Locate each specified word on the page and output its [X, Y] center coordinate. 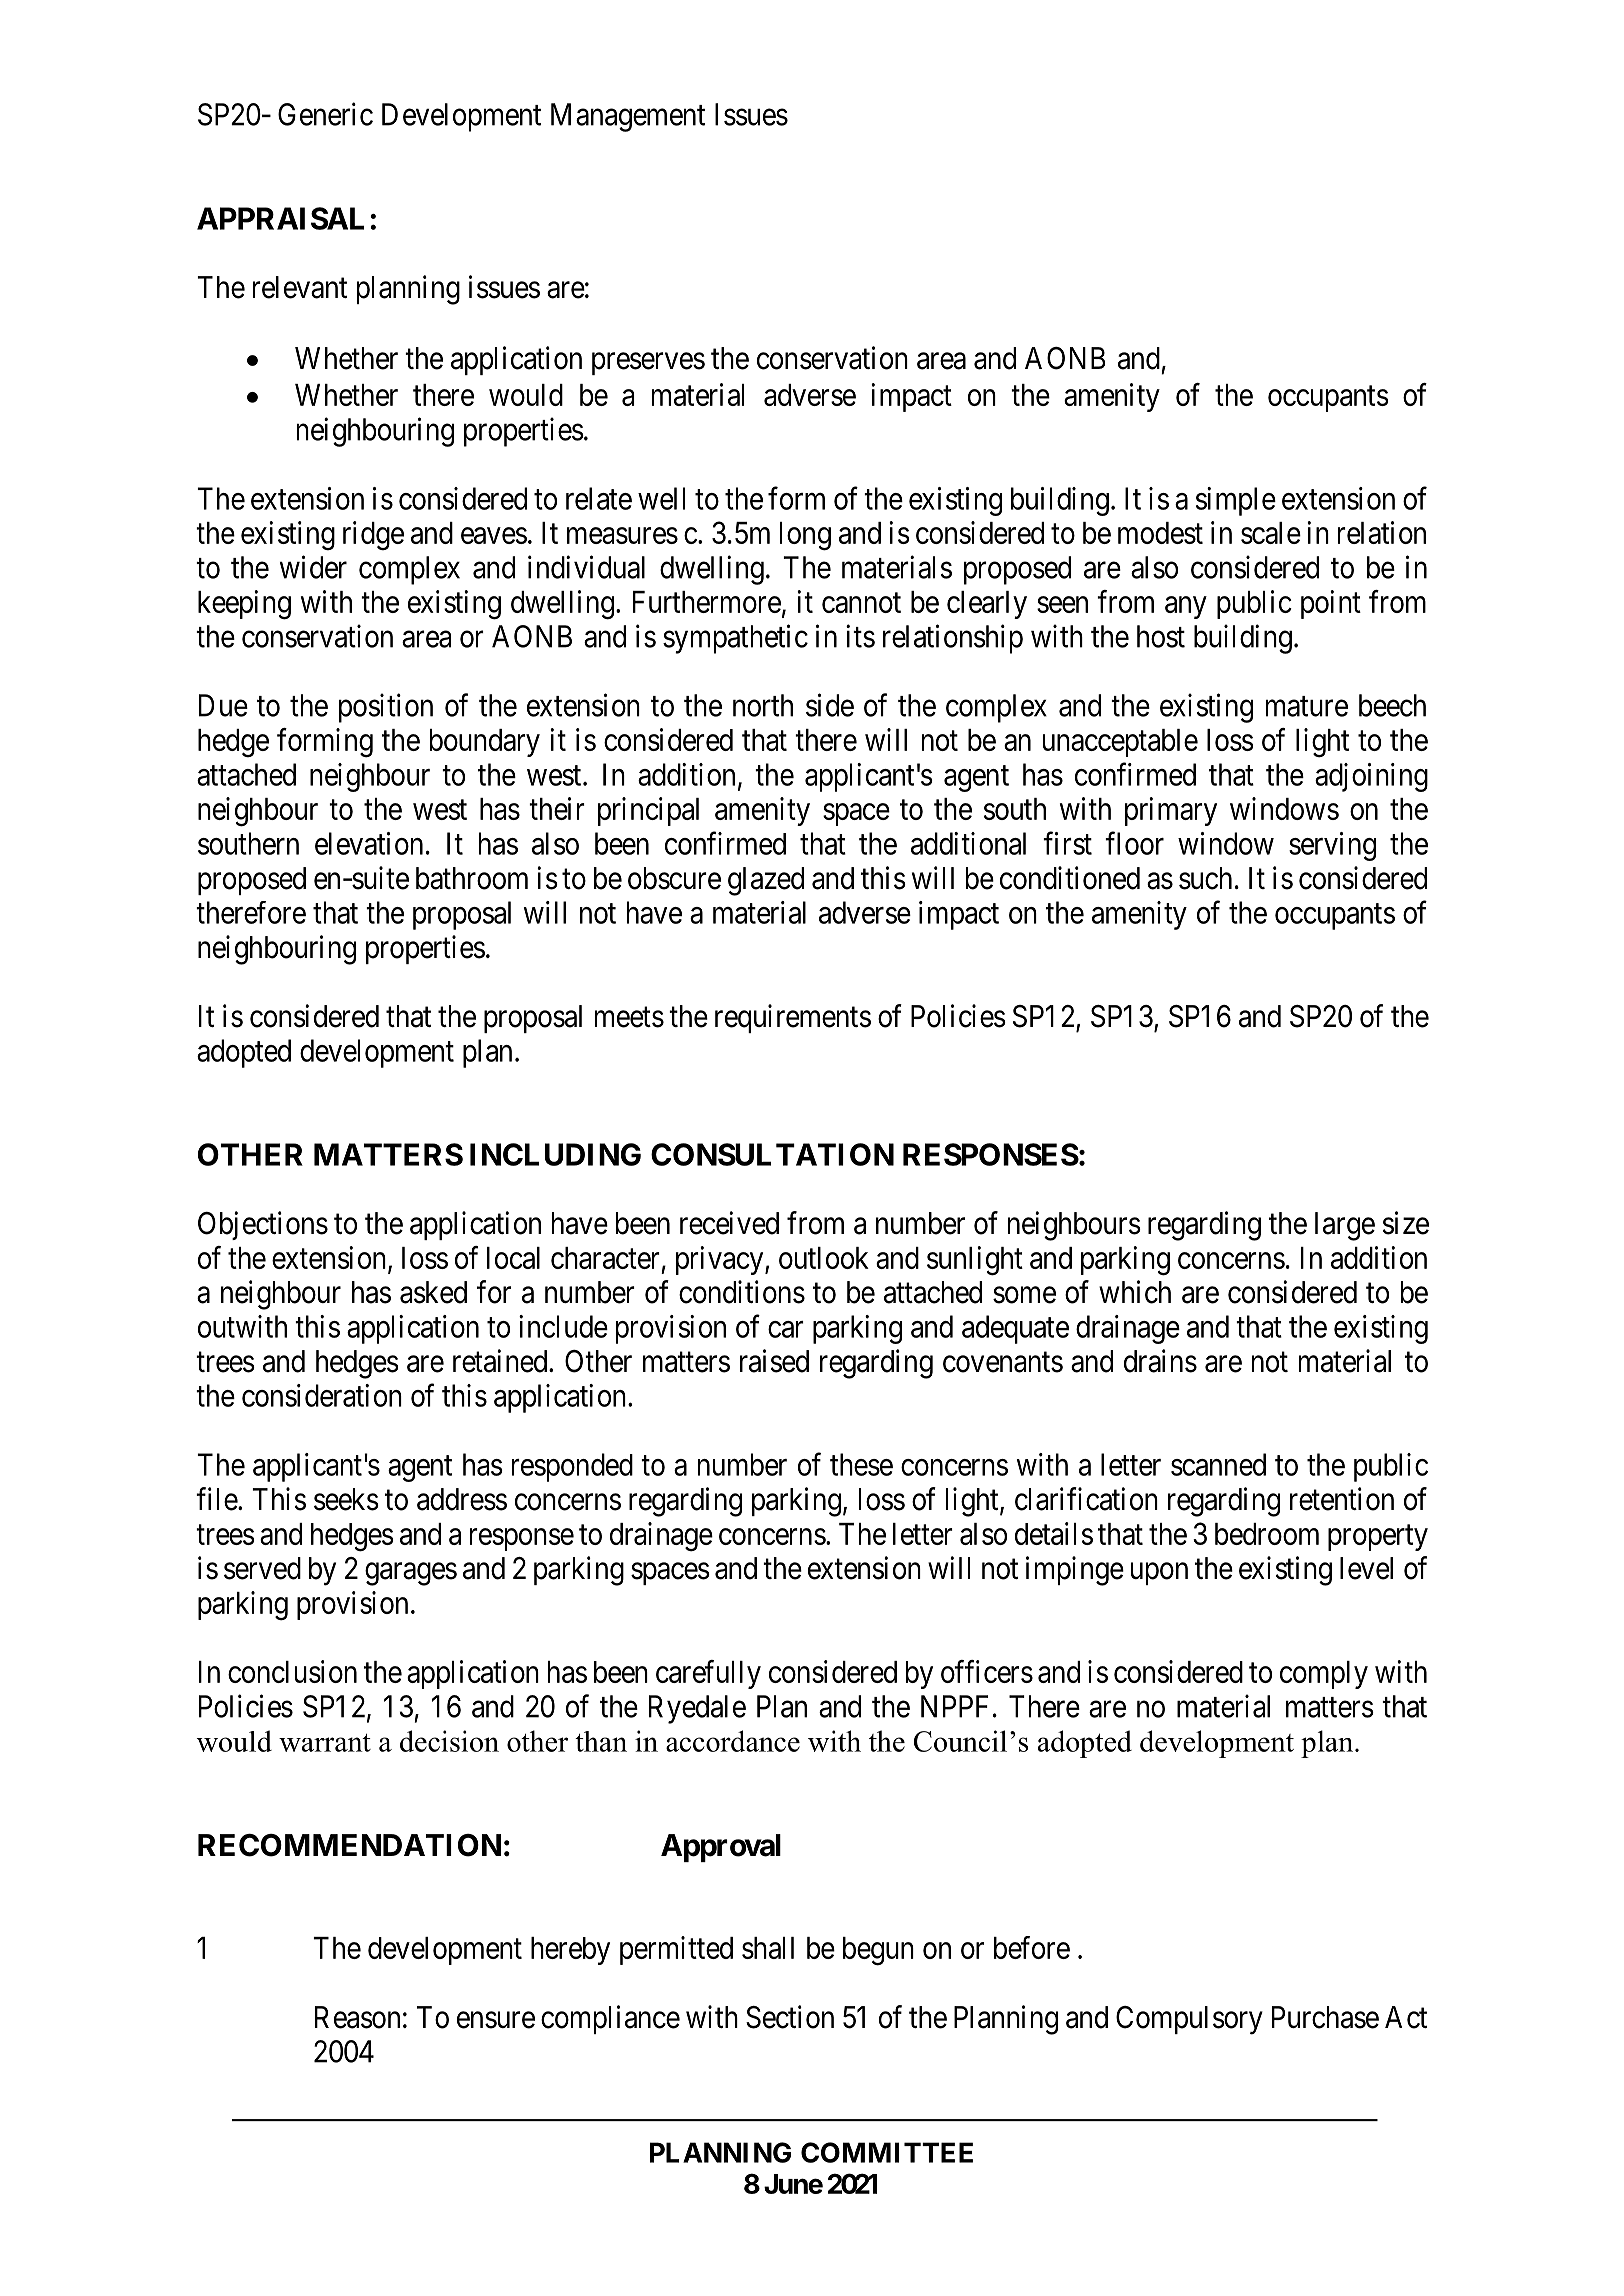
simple [1236, 501]
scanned [1218, 1464]
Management [628, 117]
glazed [766, 881]
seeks [346, 1499]
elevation [369, 843]
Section [790, 2017]
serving [1332, 846]
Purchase [1325, 2017]
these [861, 1464]
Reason [357, 2017]
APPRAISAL [280, 218]
